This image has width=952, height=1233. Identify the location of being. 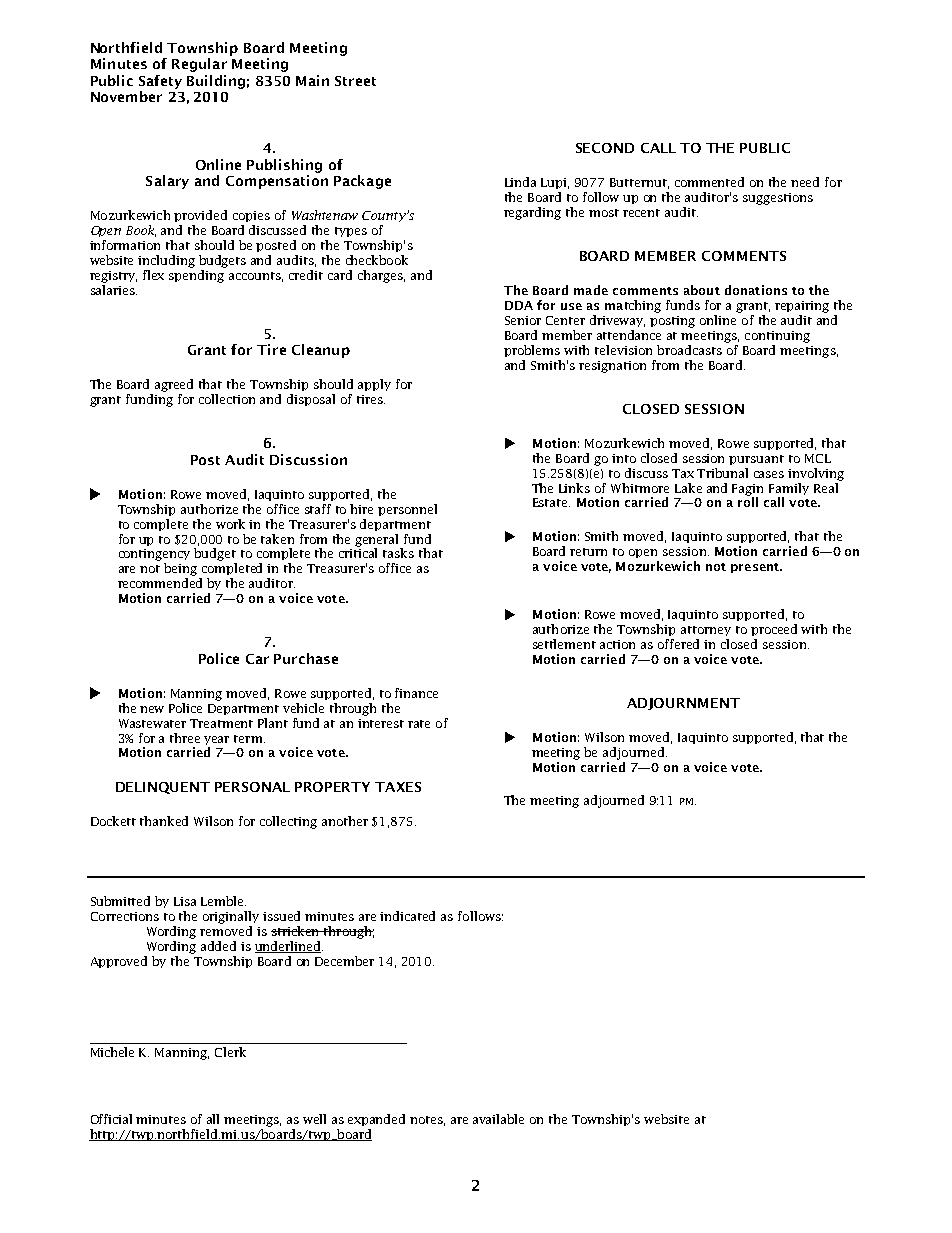
(180, 569).
